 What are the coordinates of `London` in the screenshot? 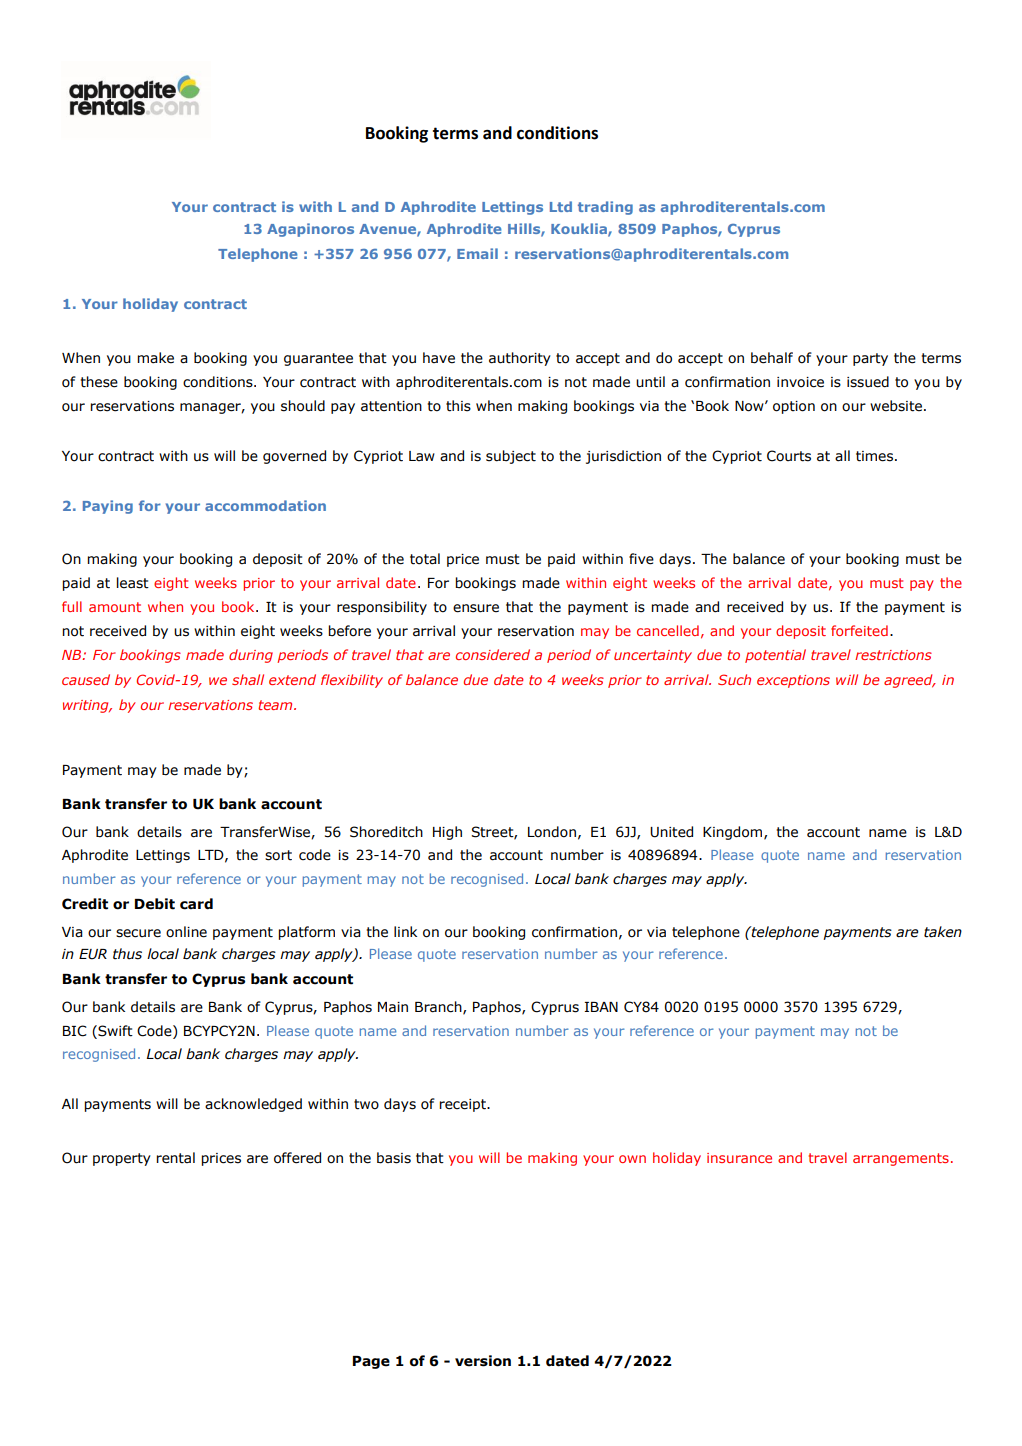 It's located at (552, 832).
